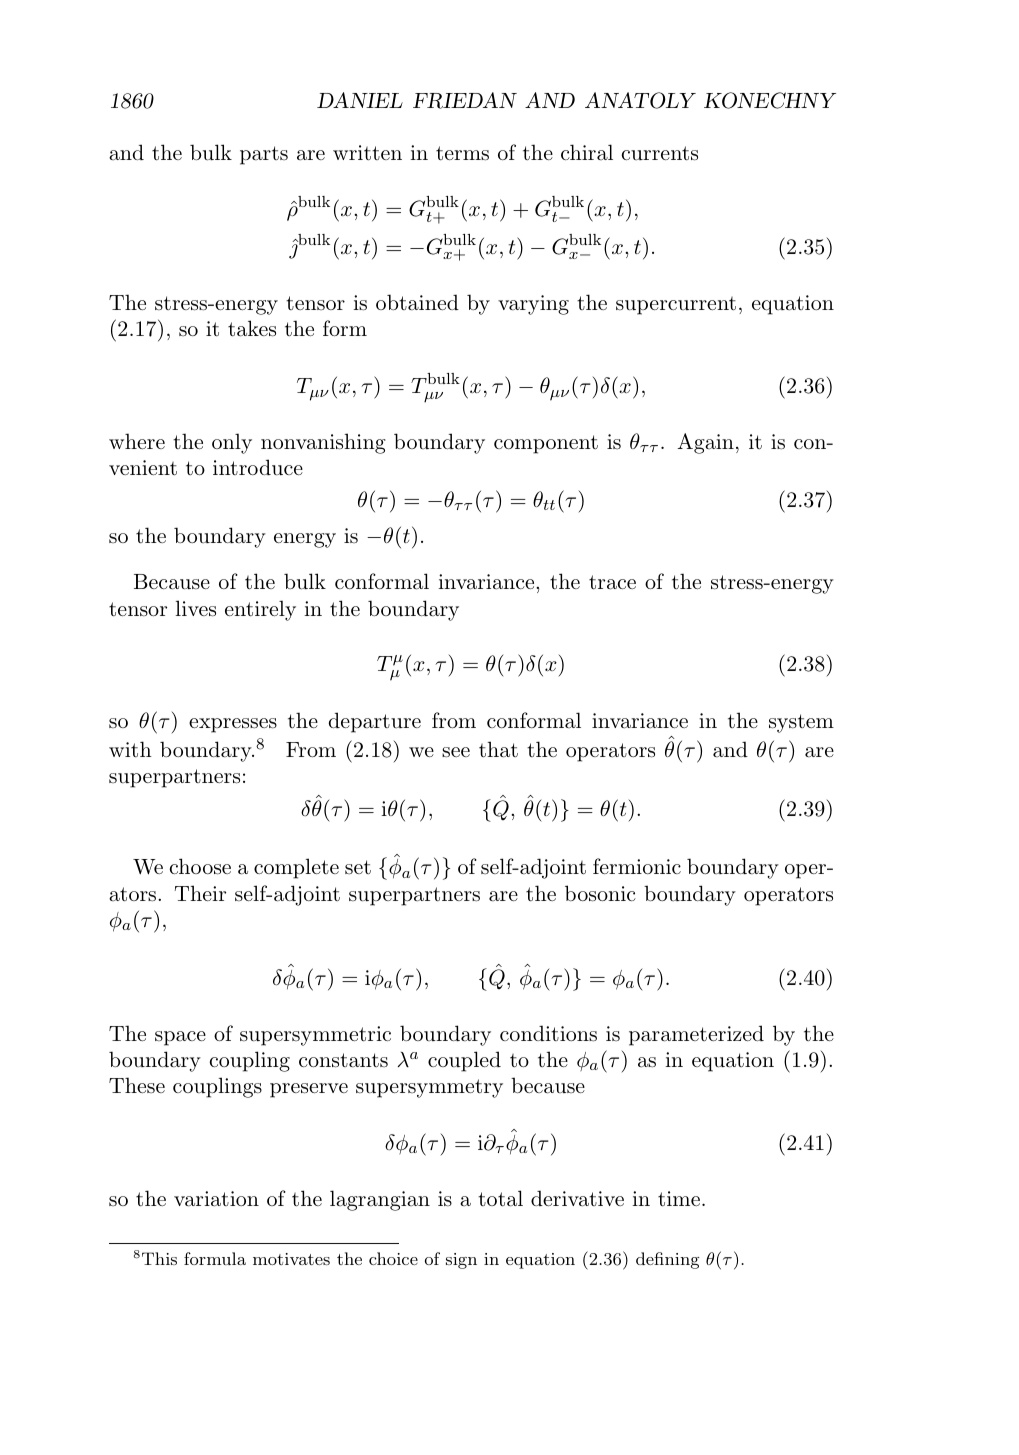 This page has width=1019, height=1455. What do you see at coordinates (216, 1199) in the page?
I see `variation` at bounding box center [216, 1199].
